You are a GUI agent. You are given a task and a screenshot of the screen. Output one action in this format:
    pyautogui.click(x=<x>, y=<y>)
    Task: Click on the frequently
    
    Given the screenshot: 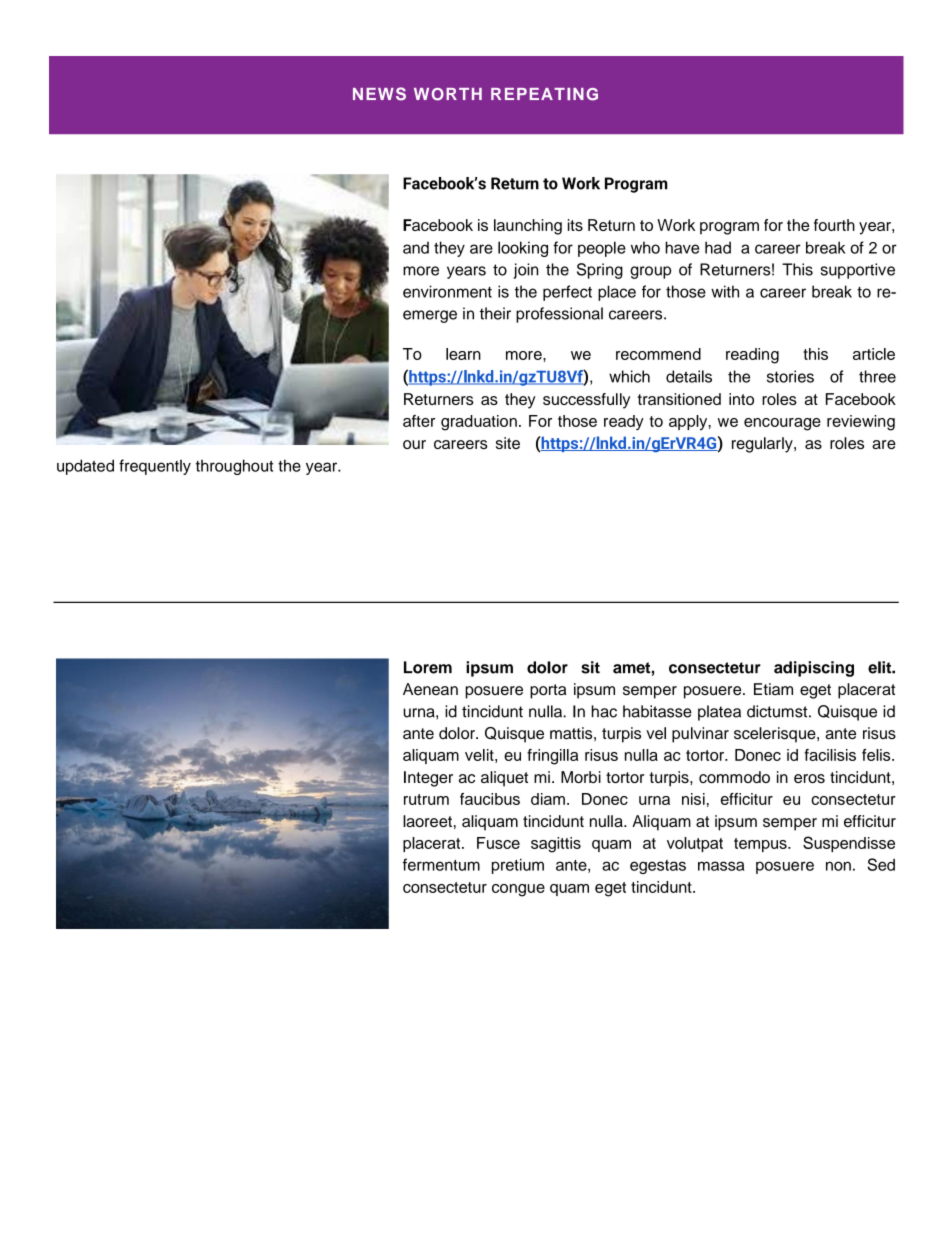 What is the action you would take?
    pyautogui.click(x=155, y=467)
